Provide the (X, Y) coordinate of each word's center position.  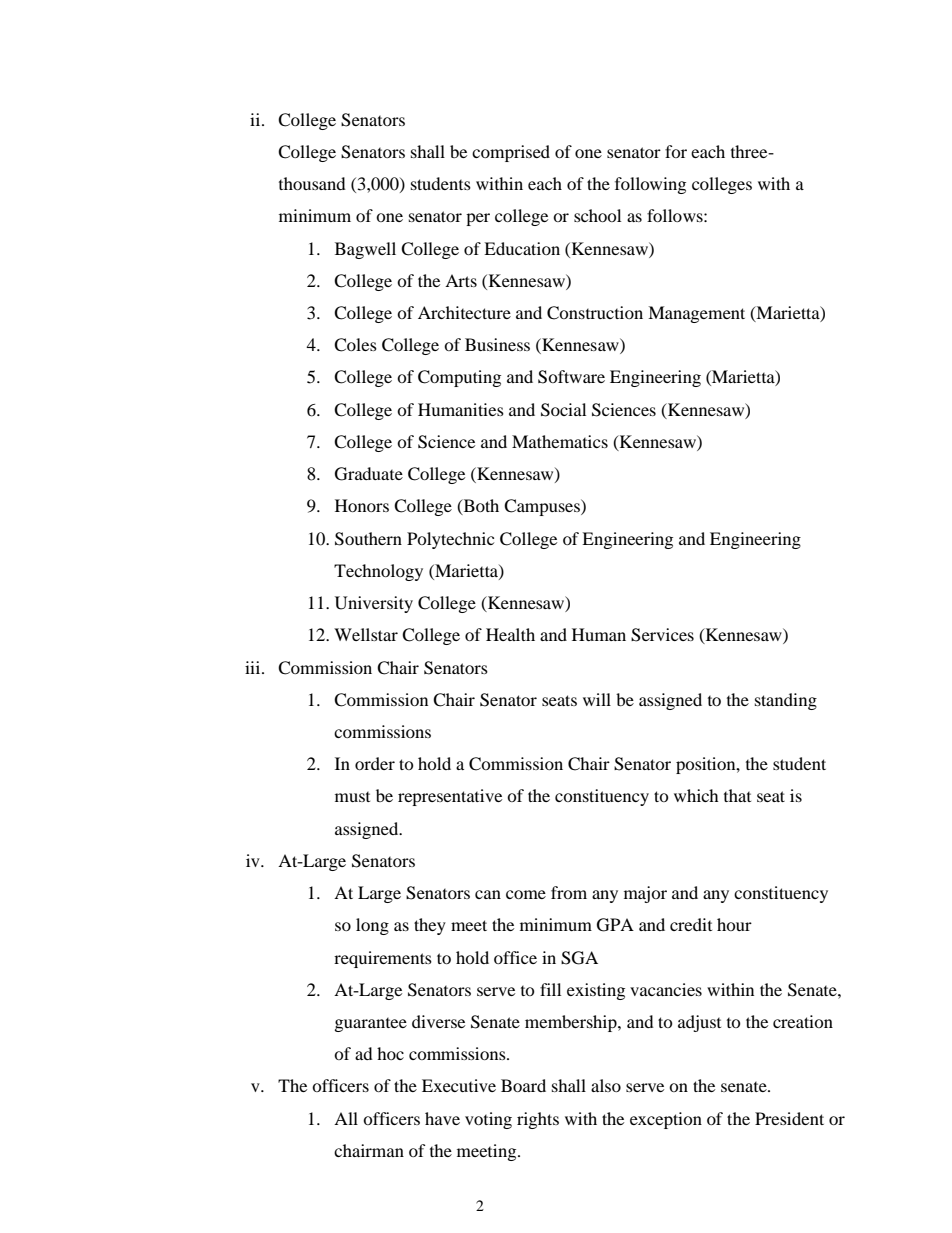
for (676, 151)
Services (662, 635)
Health (510, 634)
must (352, 797)
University (374, 604)
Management (696, 314)
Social (563, 410)
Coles (355, 345)
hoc (390, 1053)
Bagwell (365, 250)
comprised (511, 153)
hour (734, 924)
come (526, 894)
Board (523, 1085)
